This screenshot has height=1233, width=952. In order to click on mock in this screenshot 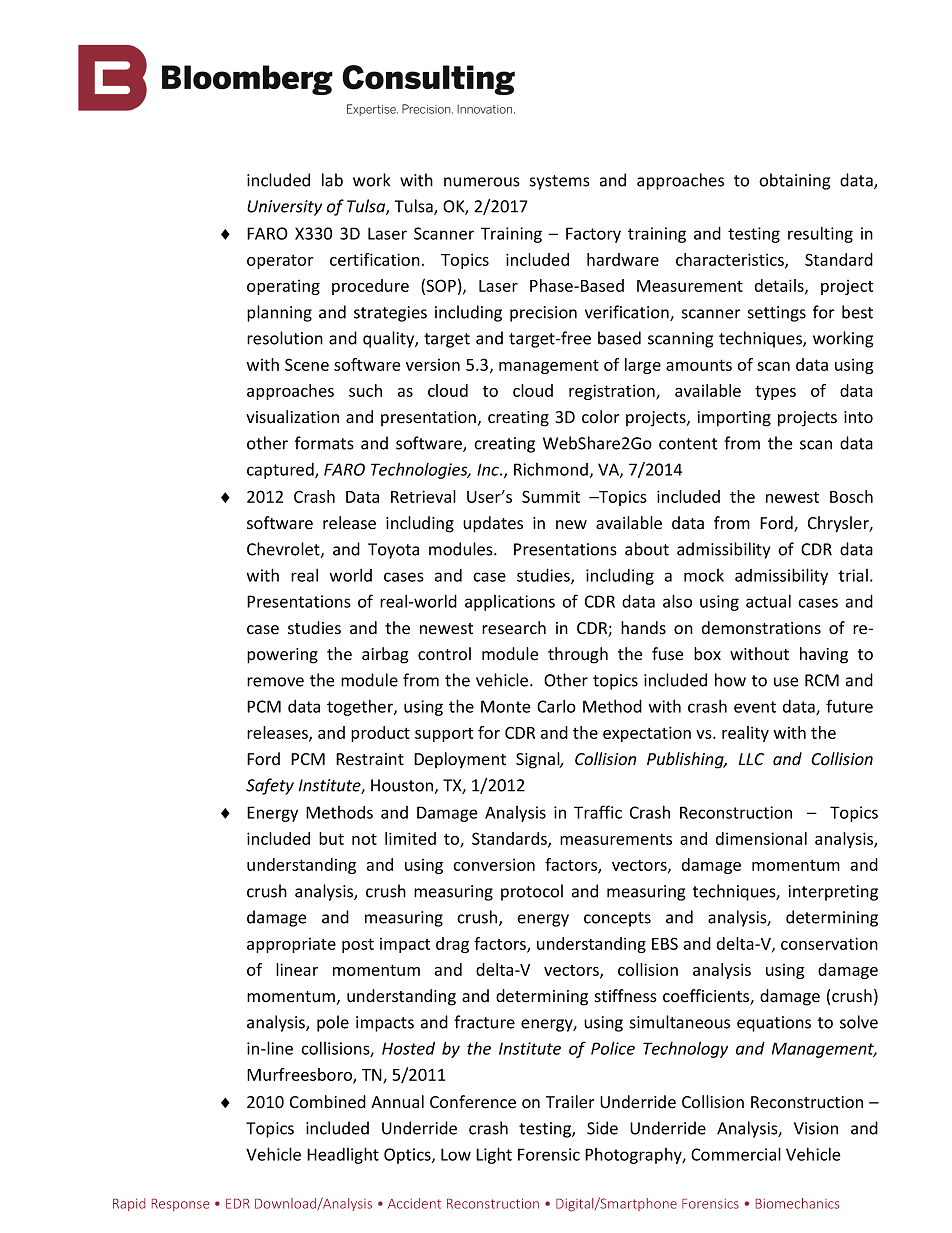, I will do `click(704, 575)`.
